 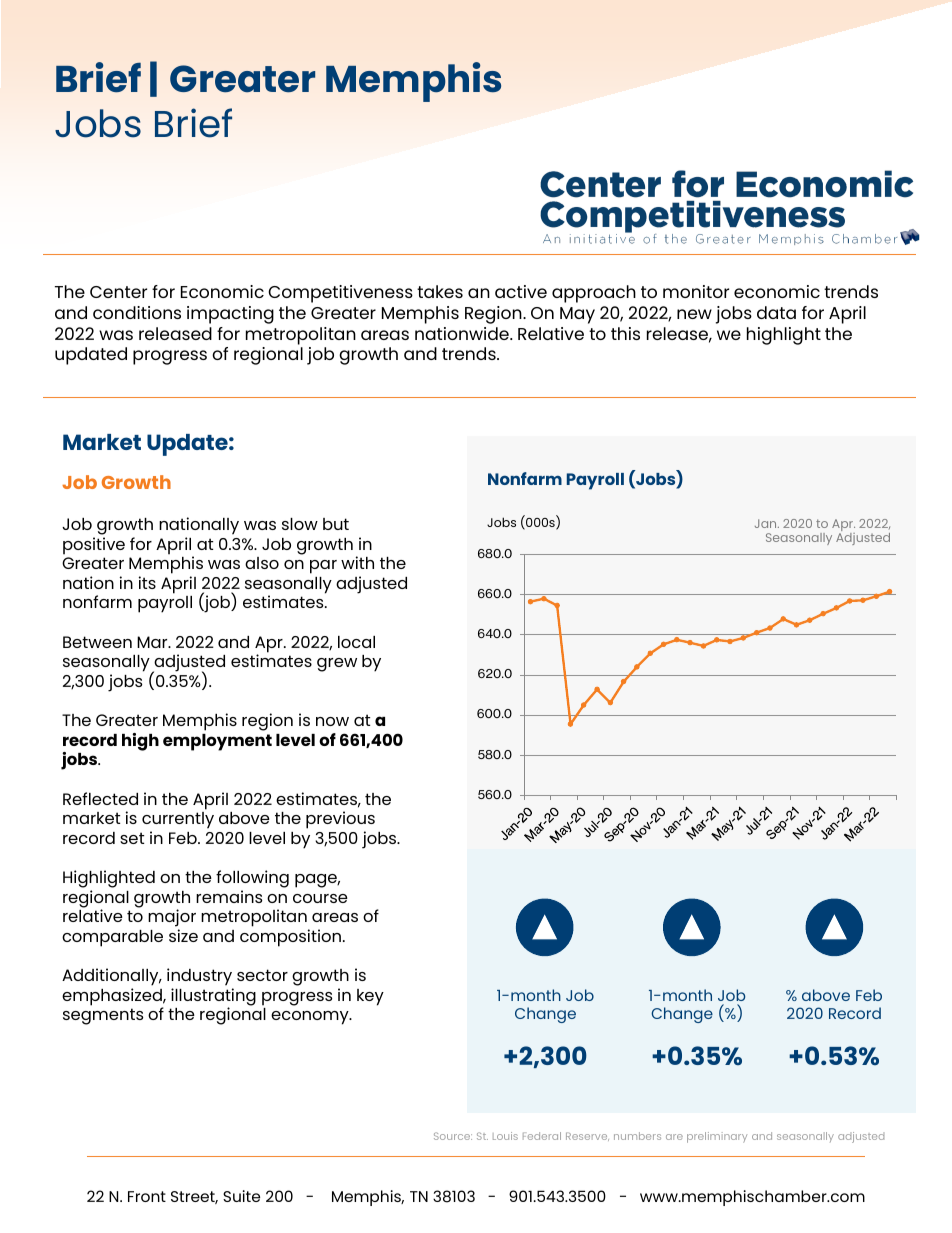 What do you see at coordinates (453, 1136) in the screenshot?
I see `Source` at bounding box center [453, 1136].
